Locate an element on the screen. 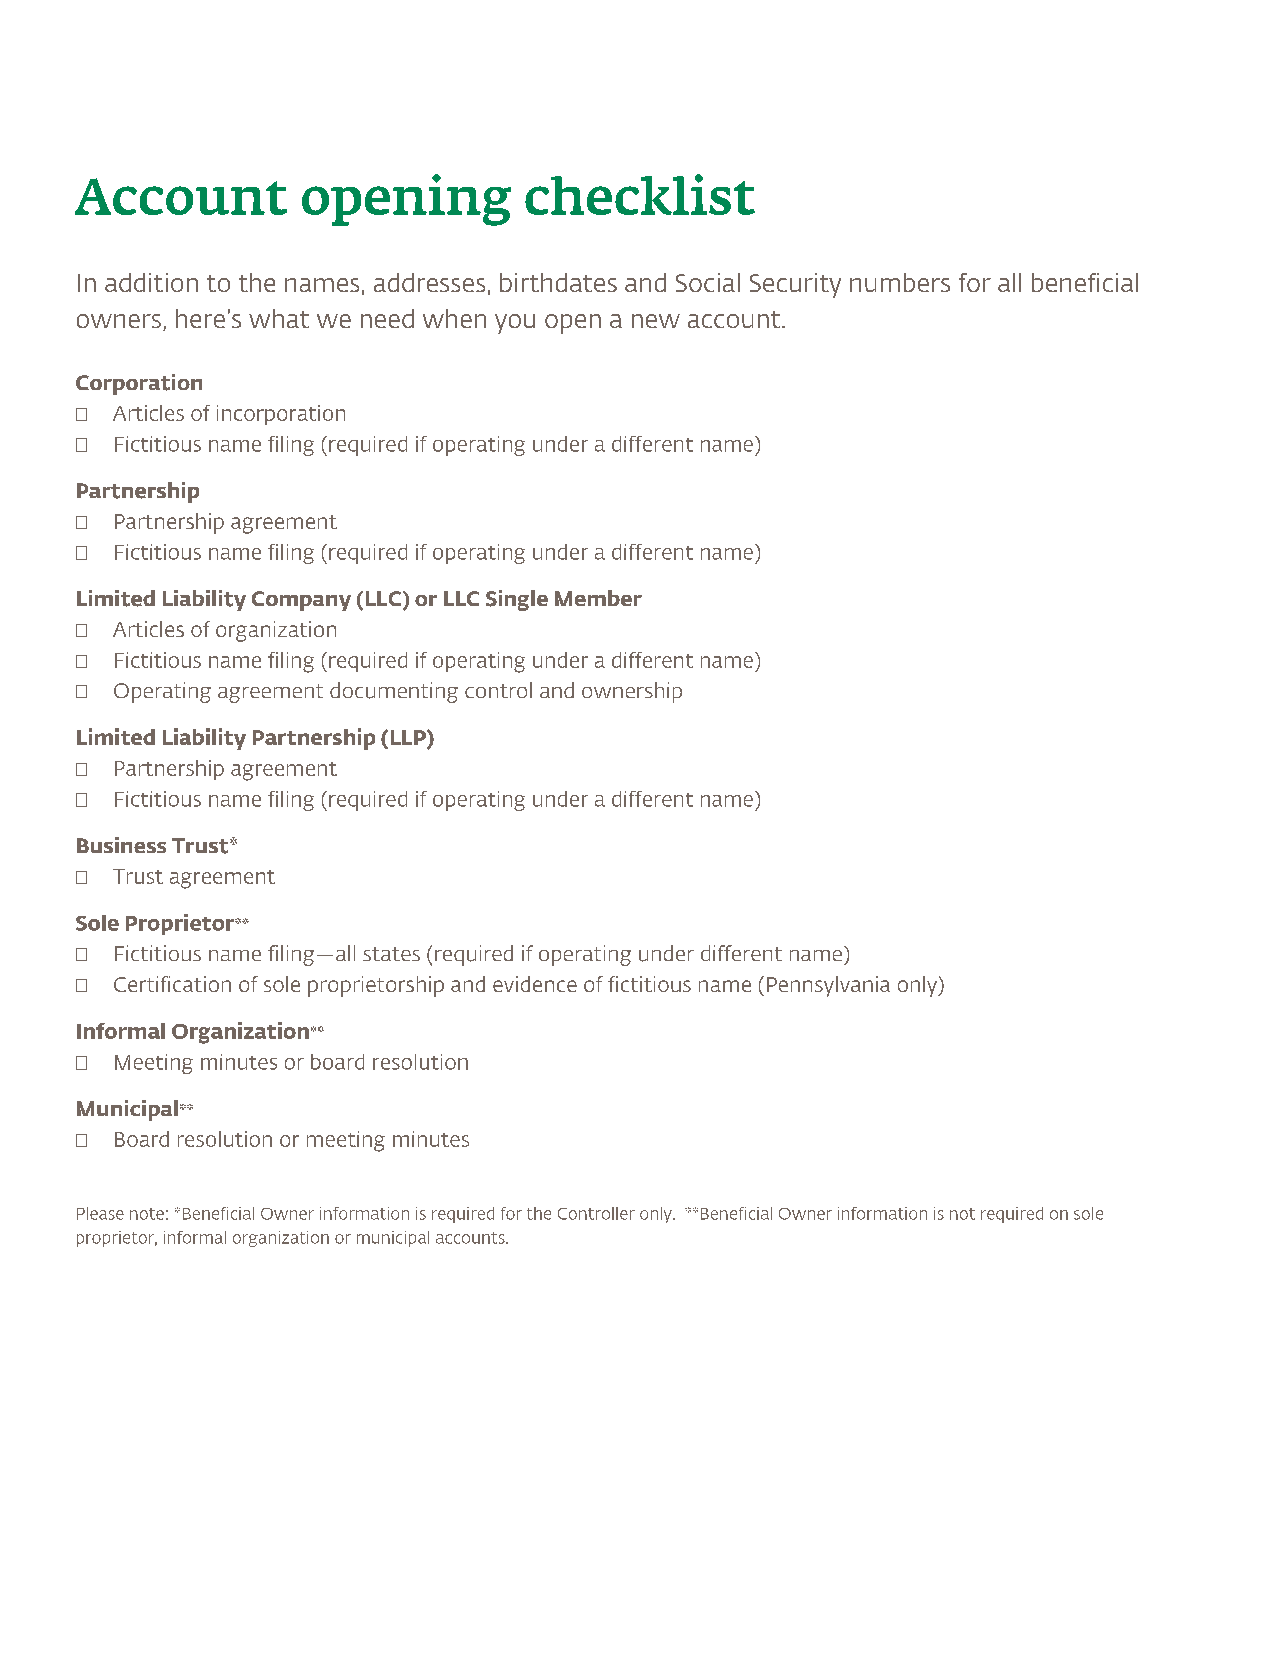 Image resolution: width=1279 pixels, height=1655 pixels. Company is located at coordinates (301, 601).
